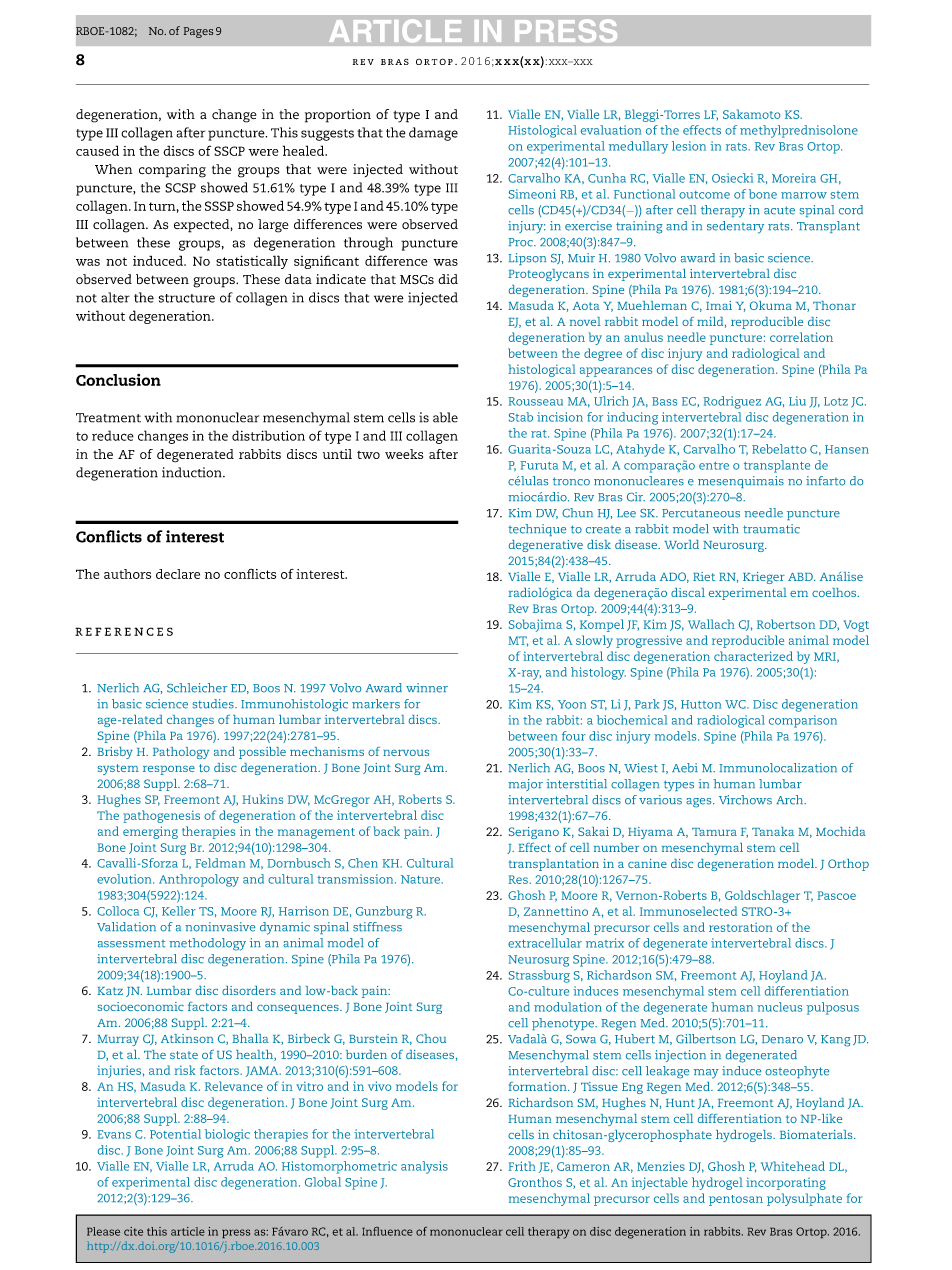  I want to click on incorporating, so click(786, 1183).
